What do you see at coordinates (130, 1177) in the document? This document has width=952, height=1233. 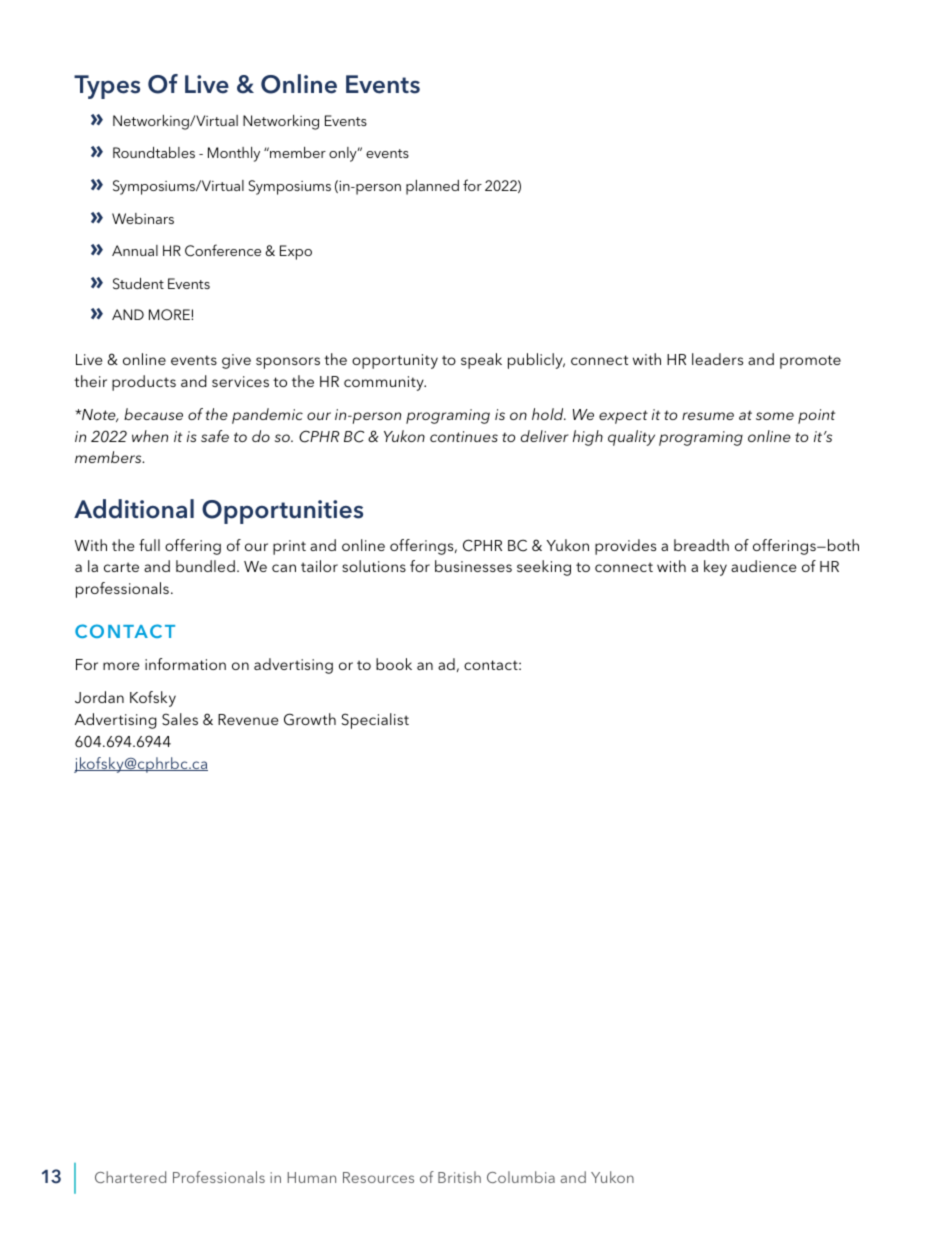 I see `Chartered` at bounding box center [130, 1177].
